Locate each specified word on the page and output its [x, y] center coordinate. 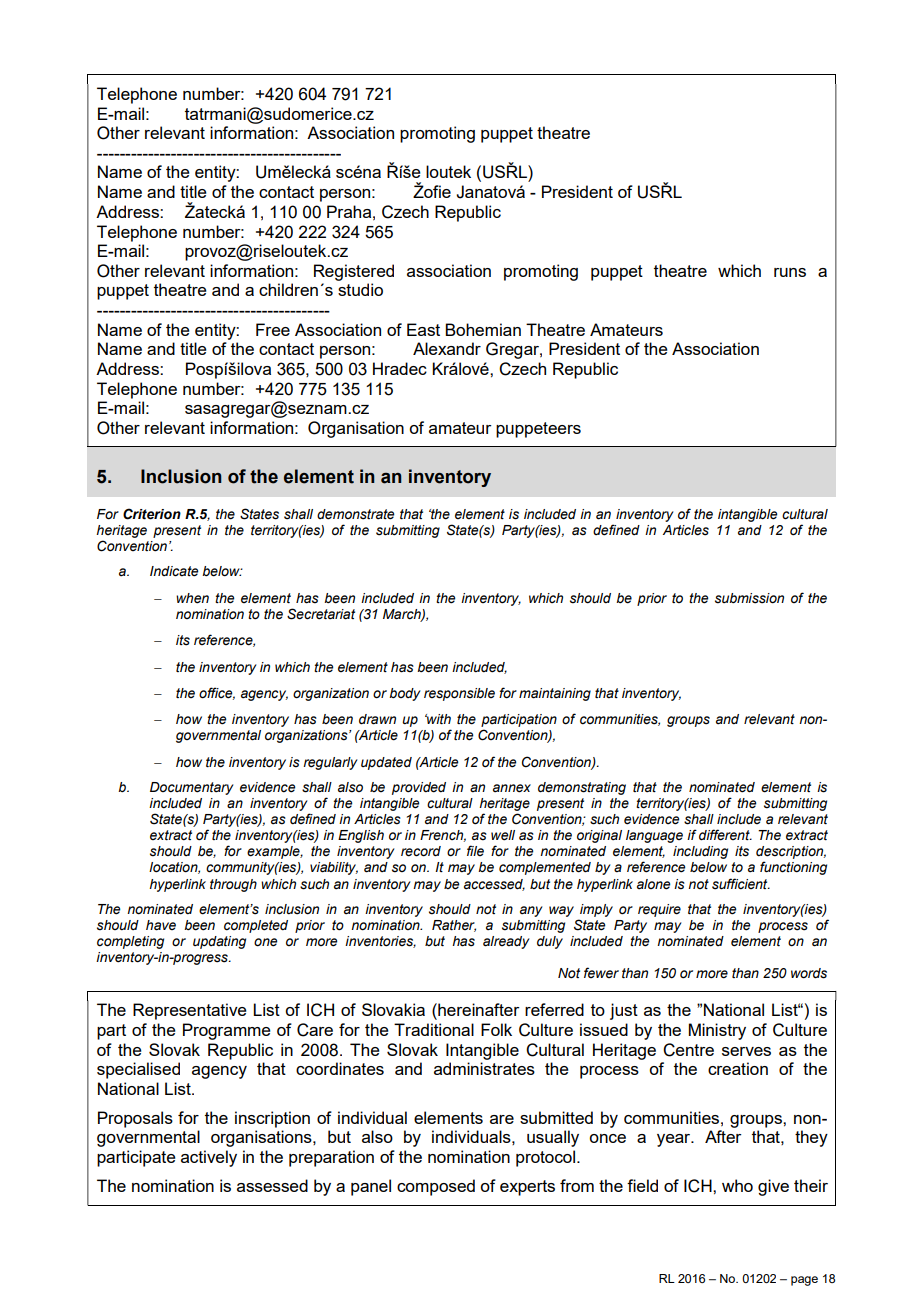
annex [512, 788]
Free [273, 329]
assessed [272, 1185]
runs [790, 272]
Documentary [192, 788]
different [725, 835]
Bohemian [483, 329]
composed [436, 1187]
